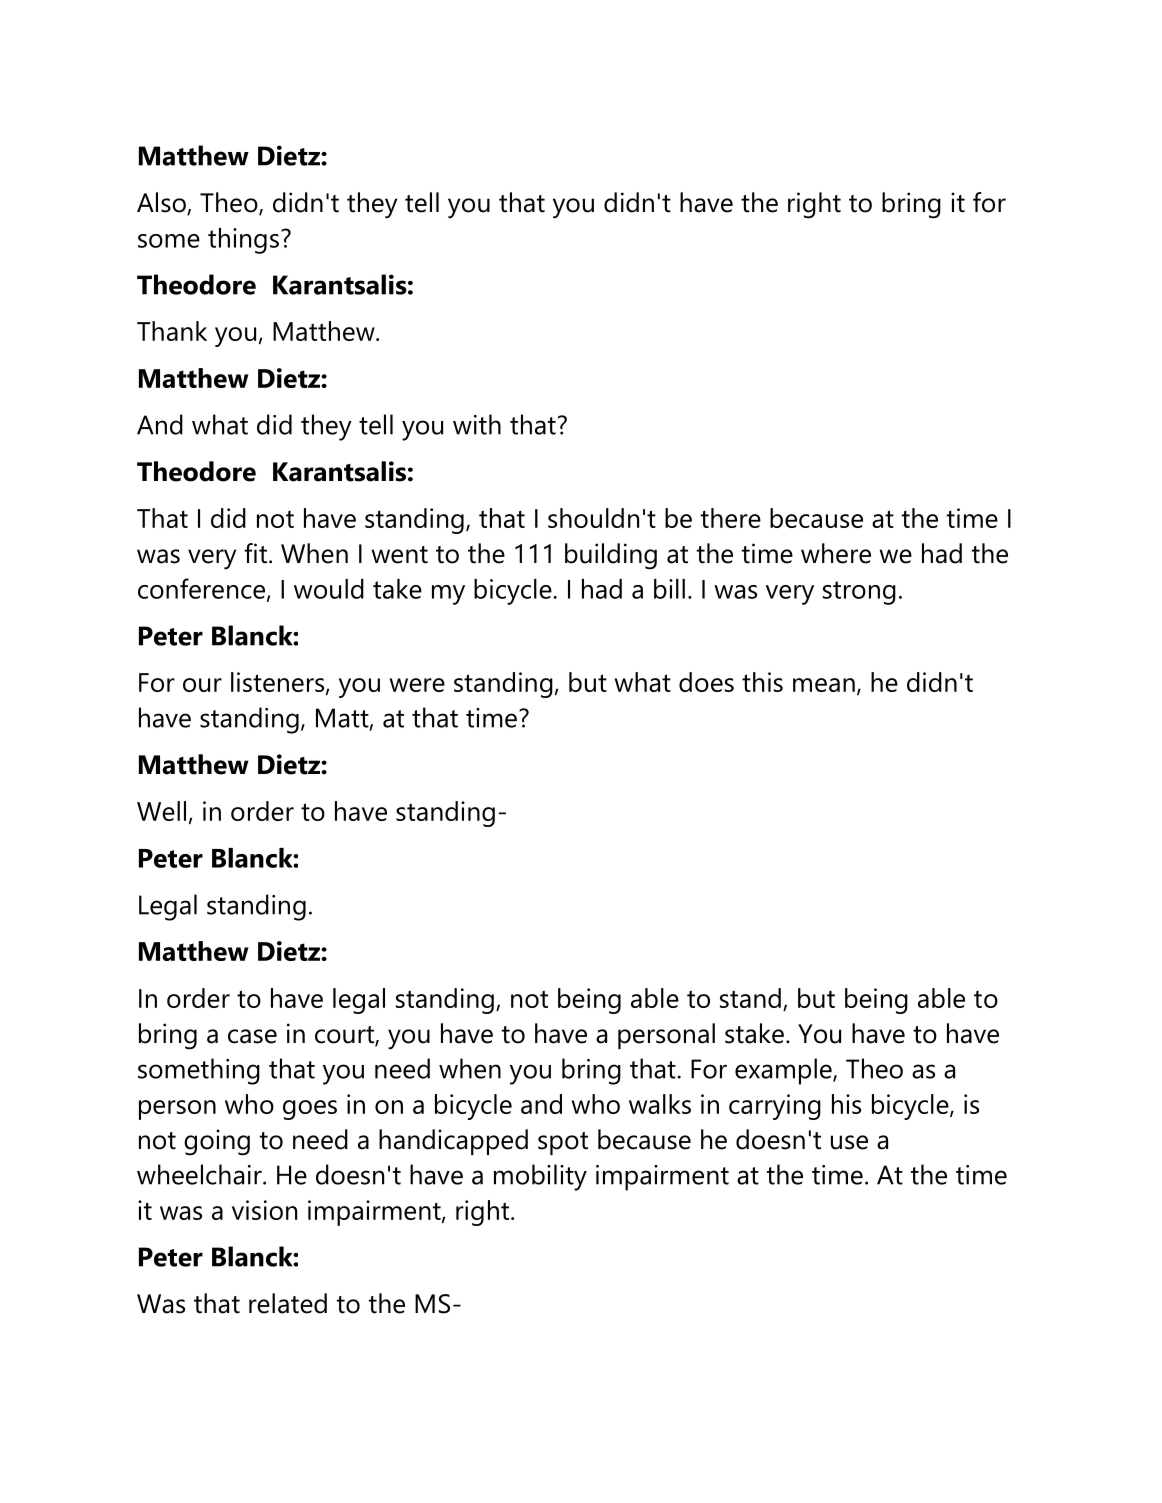  What do you see at coordinates (477, 424) in the document?
I see `with` at bounding box center [477, 424].
